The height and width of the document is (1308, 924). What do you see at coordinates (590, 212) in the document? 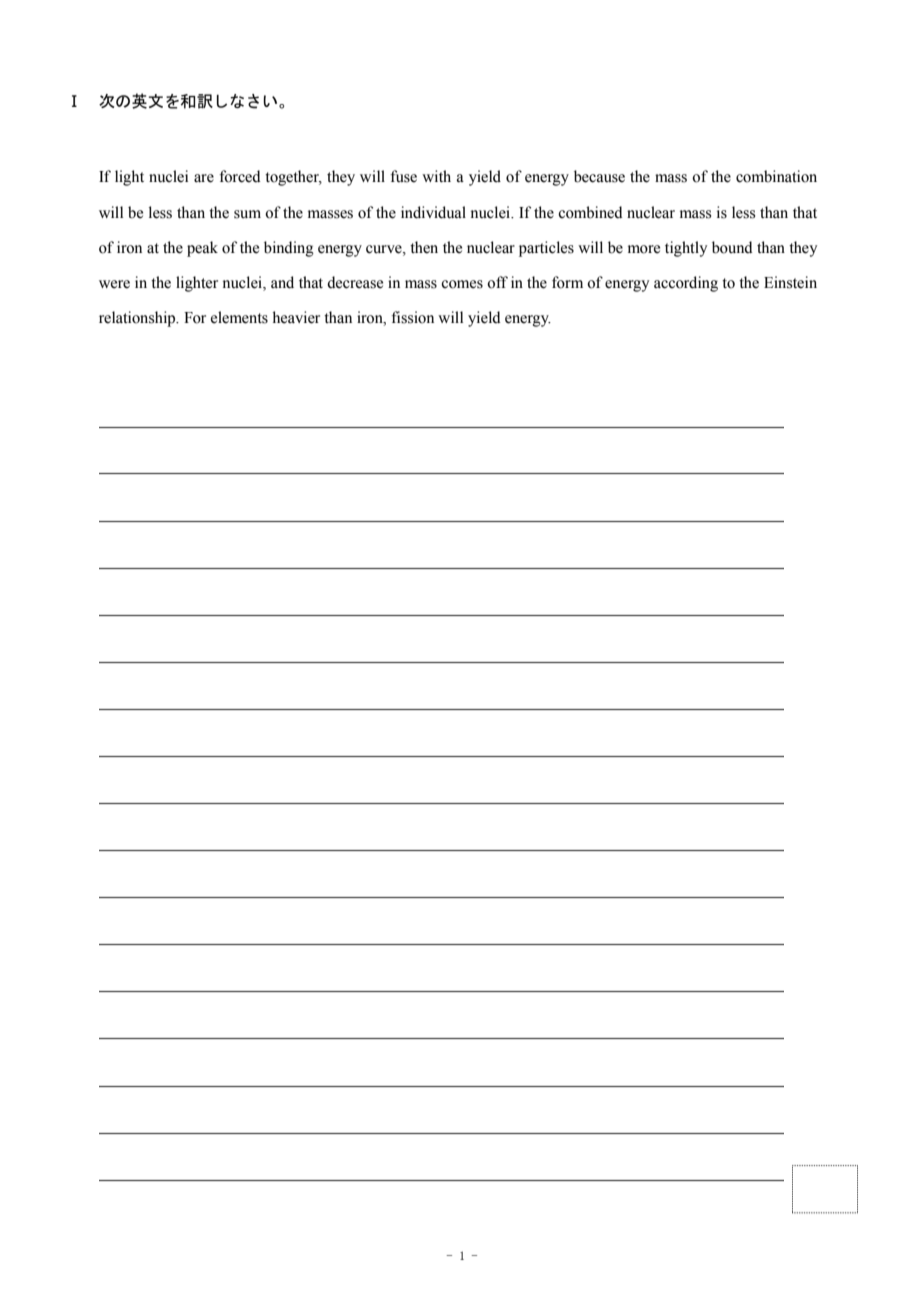
I see `combined` at bounding box center [590, 212].
